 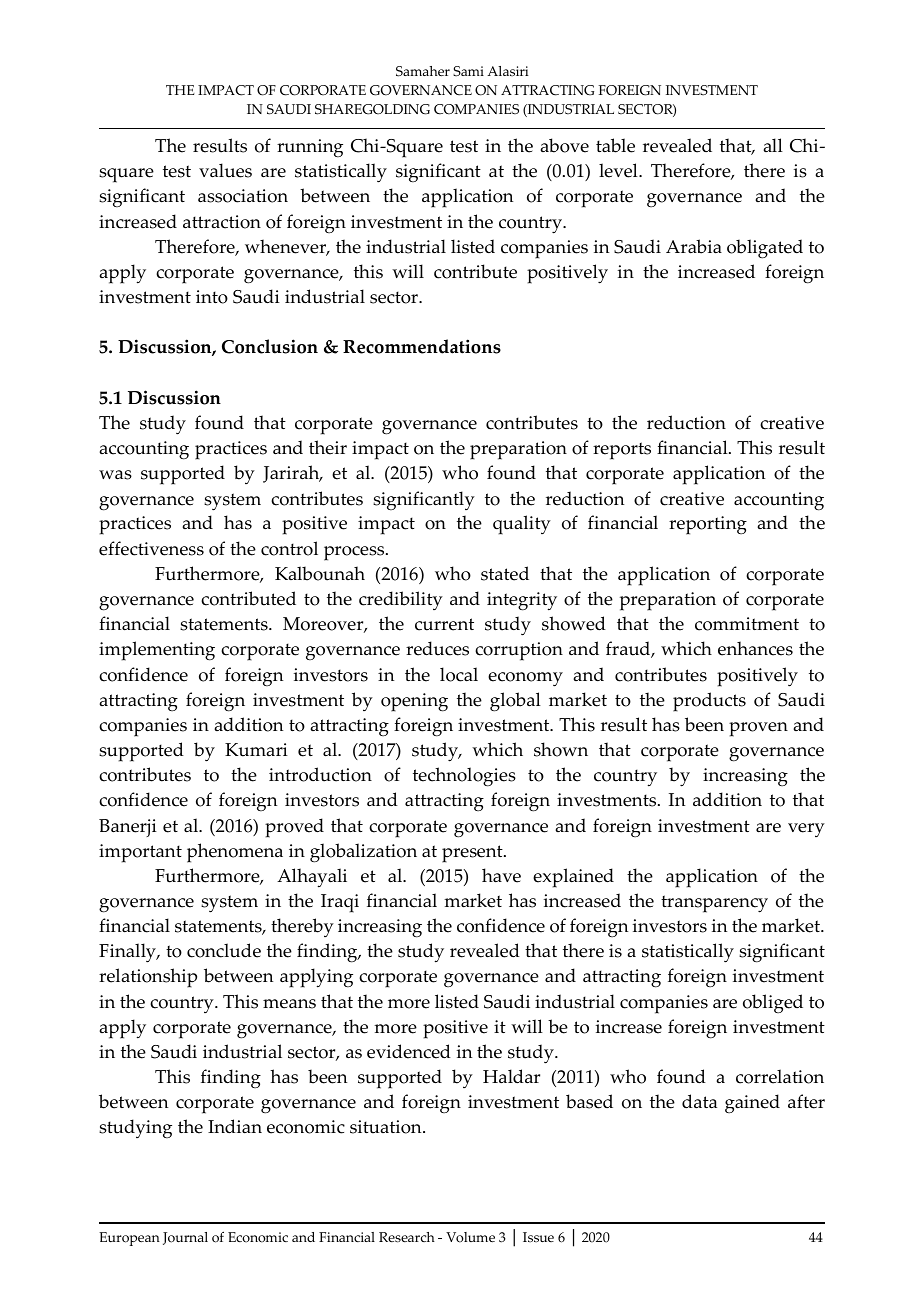 I want to click on Sami, so click(x=468, y=71).
